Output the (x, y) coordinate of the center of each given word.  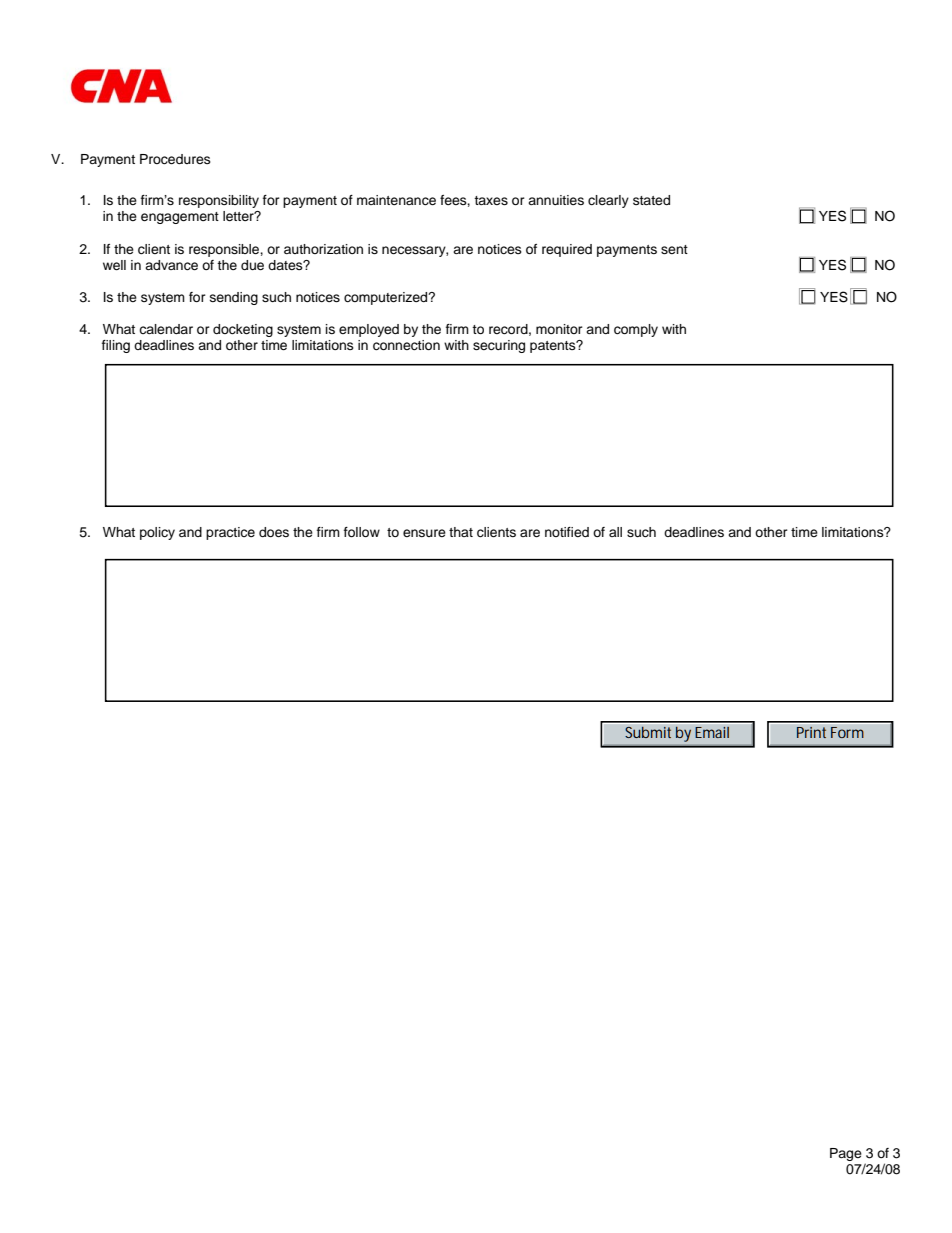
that (461, 532)
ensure (424, 533)
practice (230, 533)
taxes (491, 200)
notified (567, 532)
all (615, 532)
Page (846, 1154)
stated (651, 200)
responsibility (219, 201)
